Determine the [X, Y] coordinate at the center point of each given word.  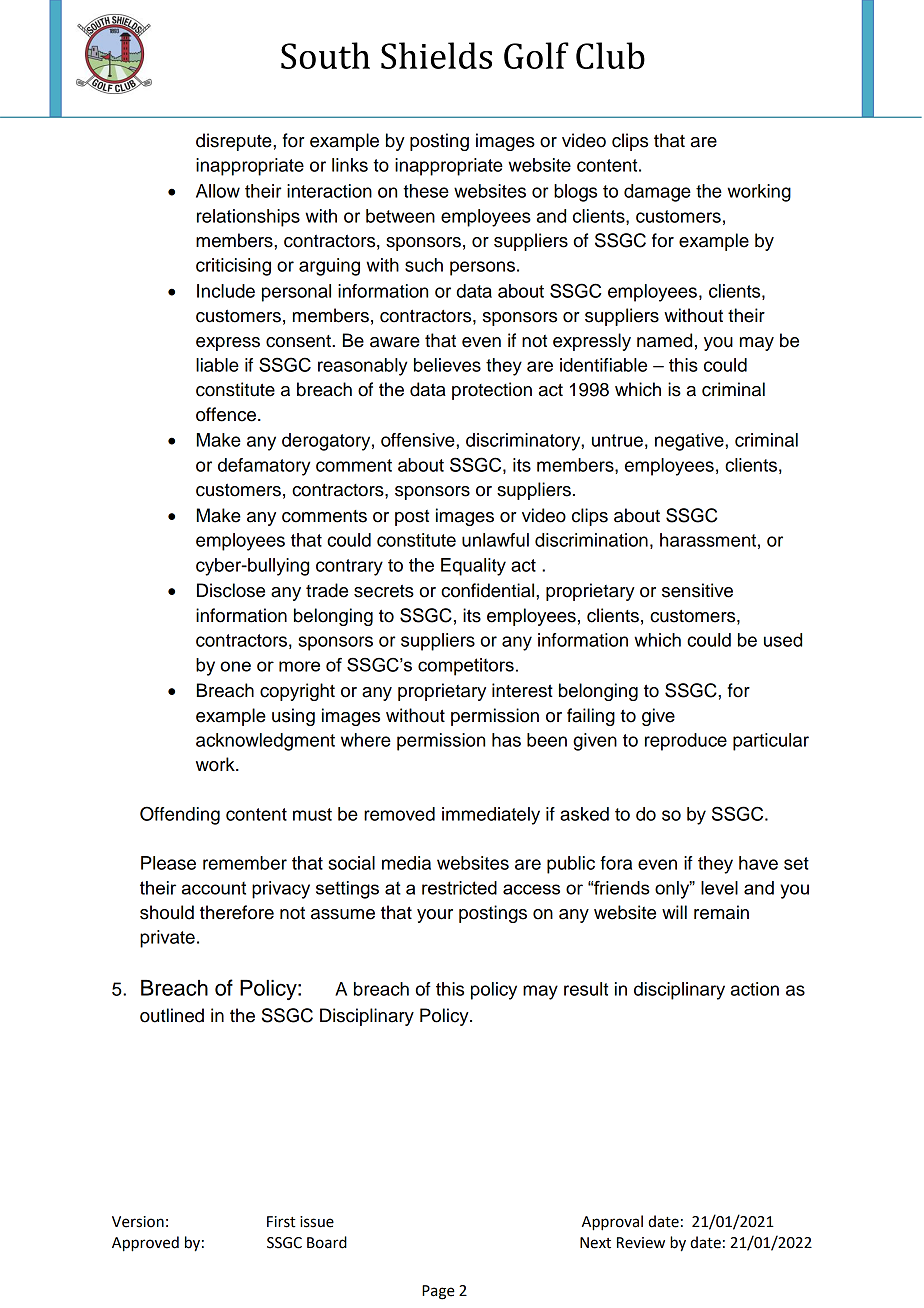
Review [641, 1243]
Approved [145, 1244]
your [435, 916]
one [235, 666]
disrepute [235, 142]
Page [438, 1292]
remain [721, 912]
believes [447, 365]
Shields [436, 55]
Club [610, 55]
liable [217, 365]
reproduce [686, 742]
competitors [466, 667]
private [167, 939]
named [664, 340]
